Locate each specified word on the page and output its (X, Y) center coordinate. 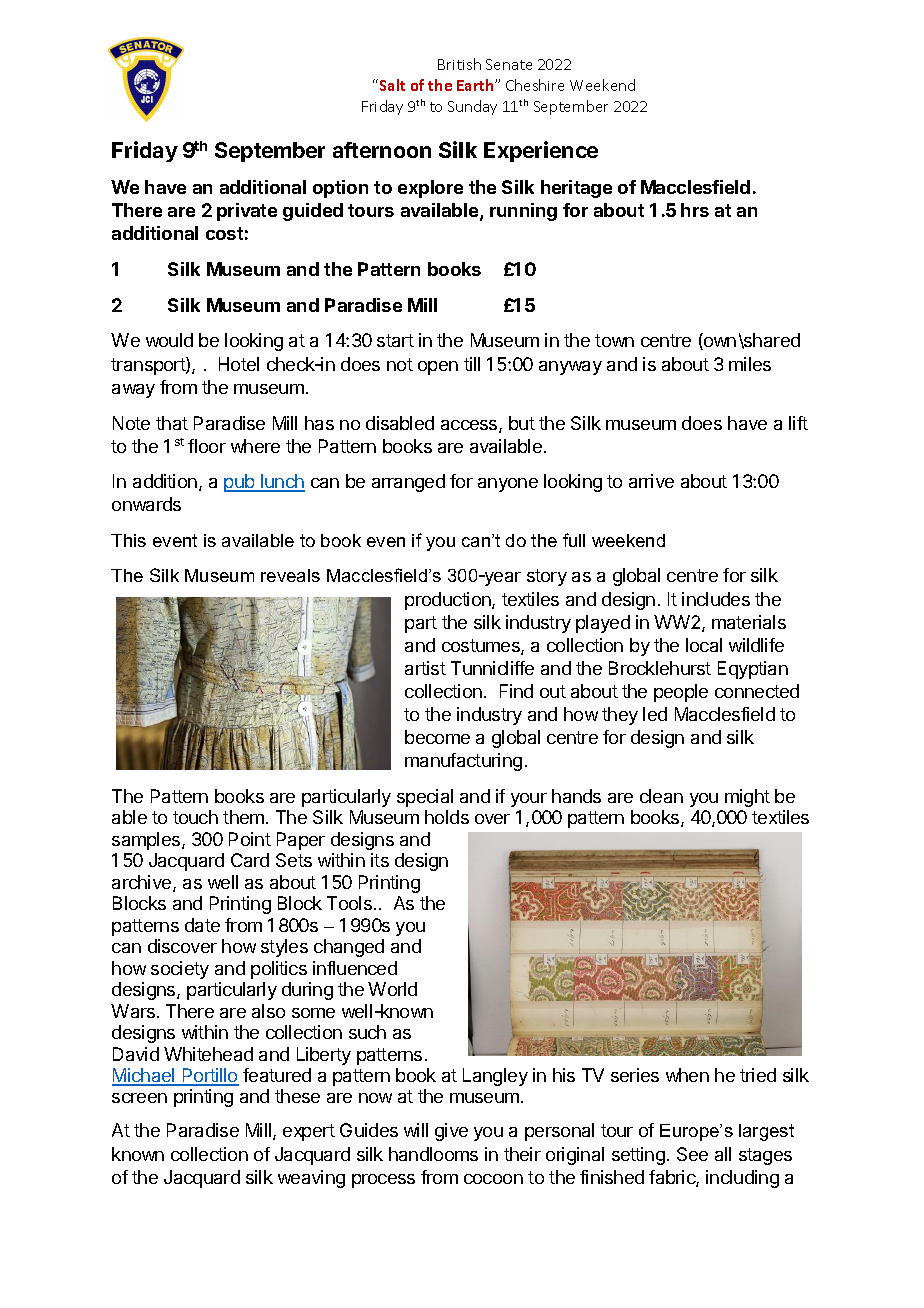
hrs (695, 210)
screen (139, 1098)
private (247, 212)
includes (716, 599)
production (449, 601)
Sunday (472, 107)
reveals (290, 575)
